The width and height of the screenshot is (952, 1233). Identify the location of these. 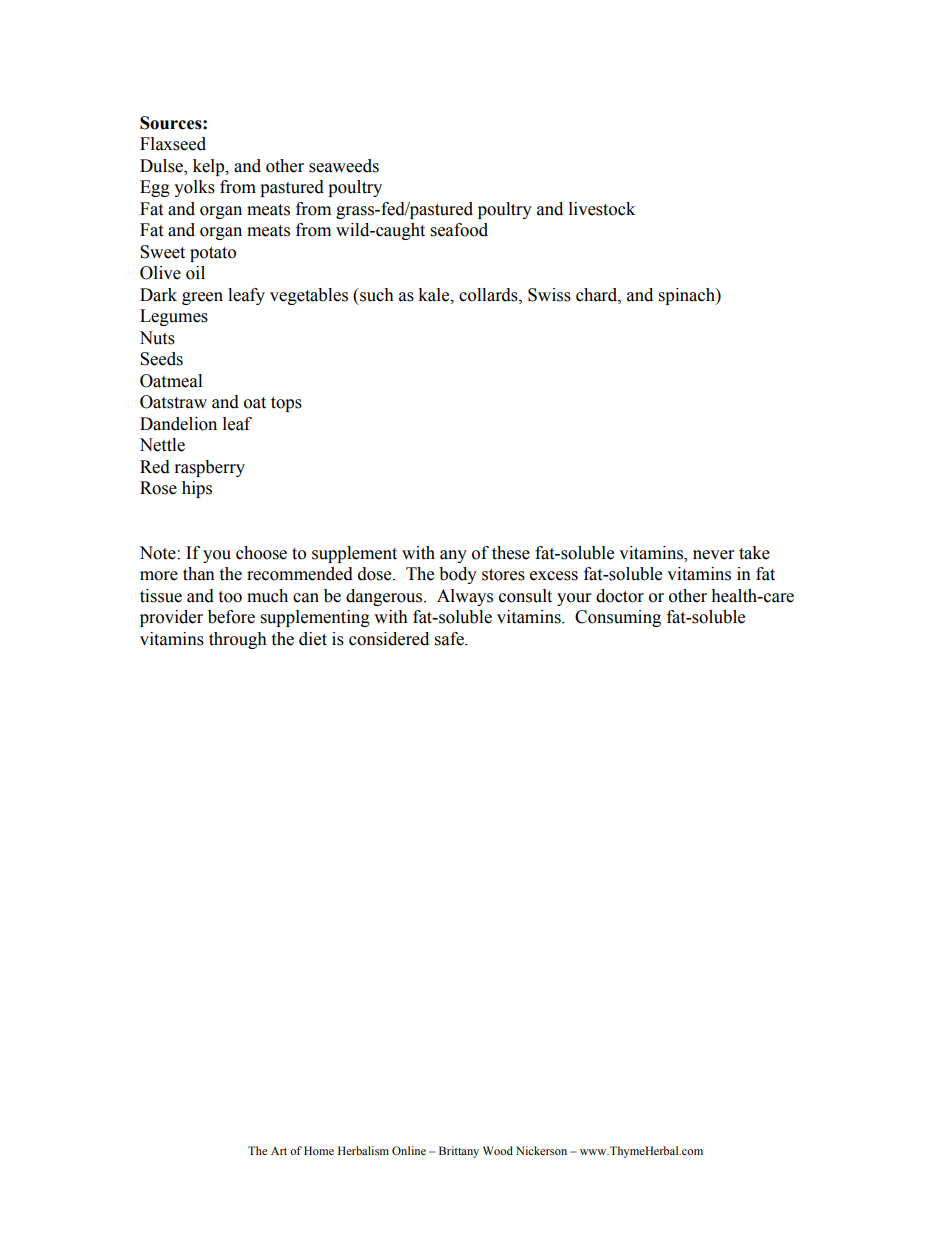
(511, 553).
